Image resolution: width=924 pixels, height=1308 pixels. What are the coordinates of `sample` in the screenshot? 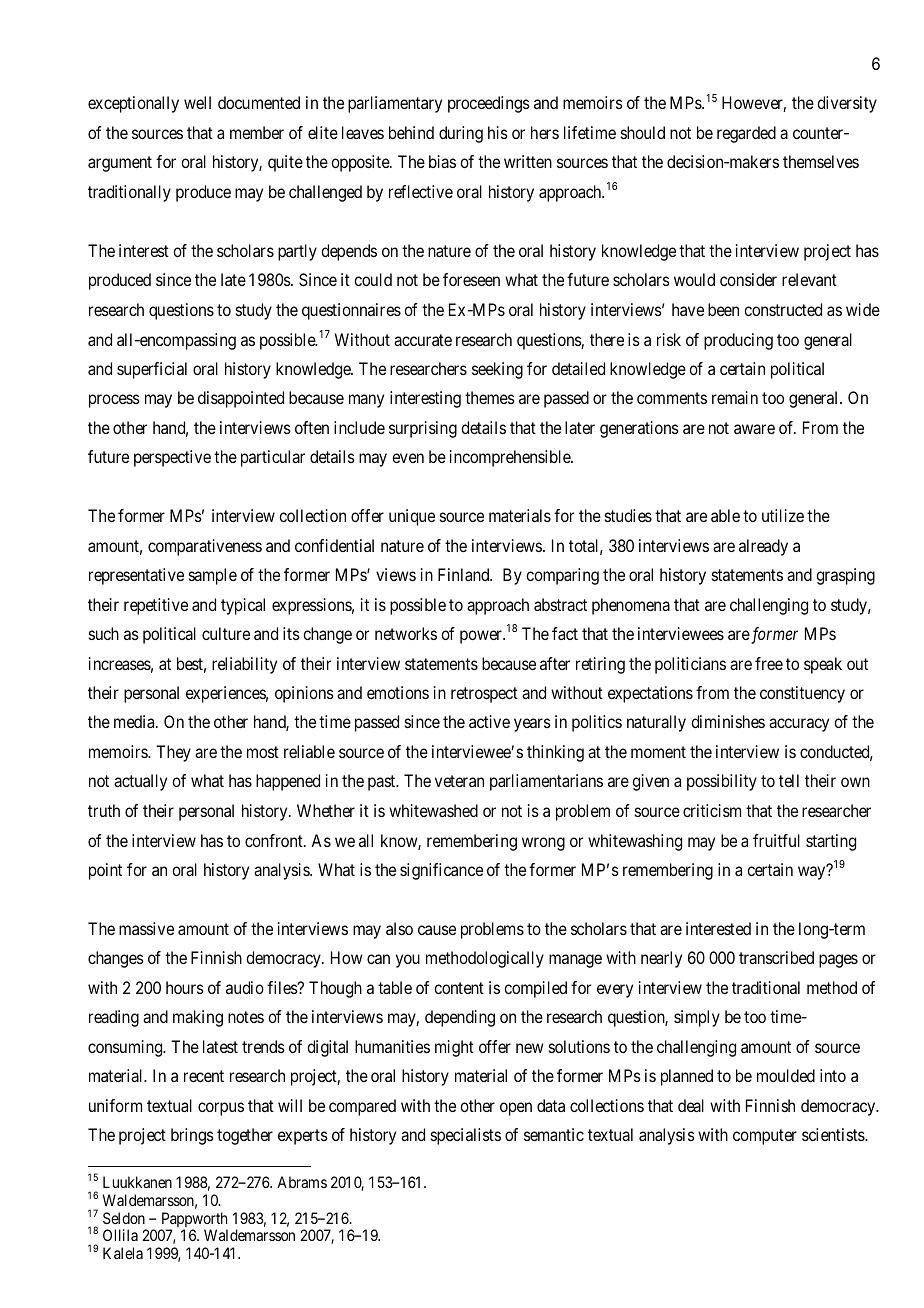 It's located at (213, 576).
